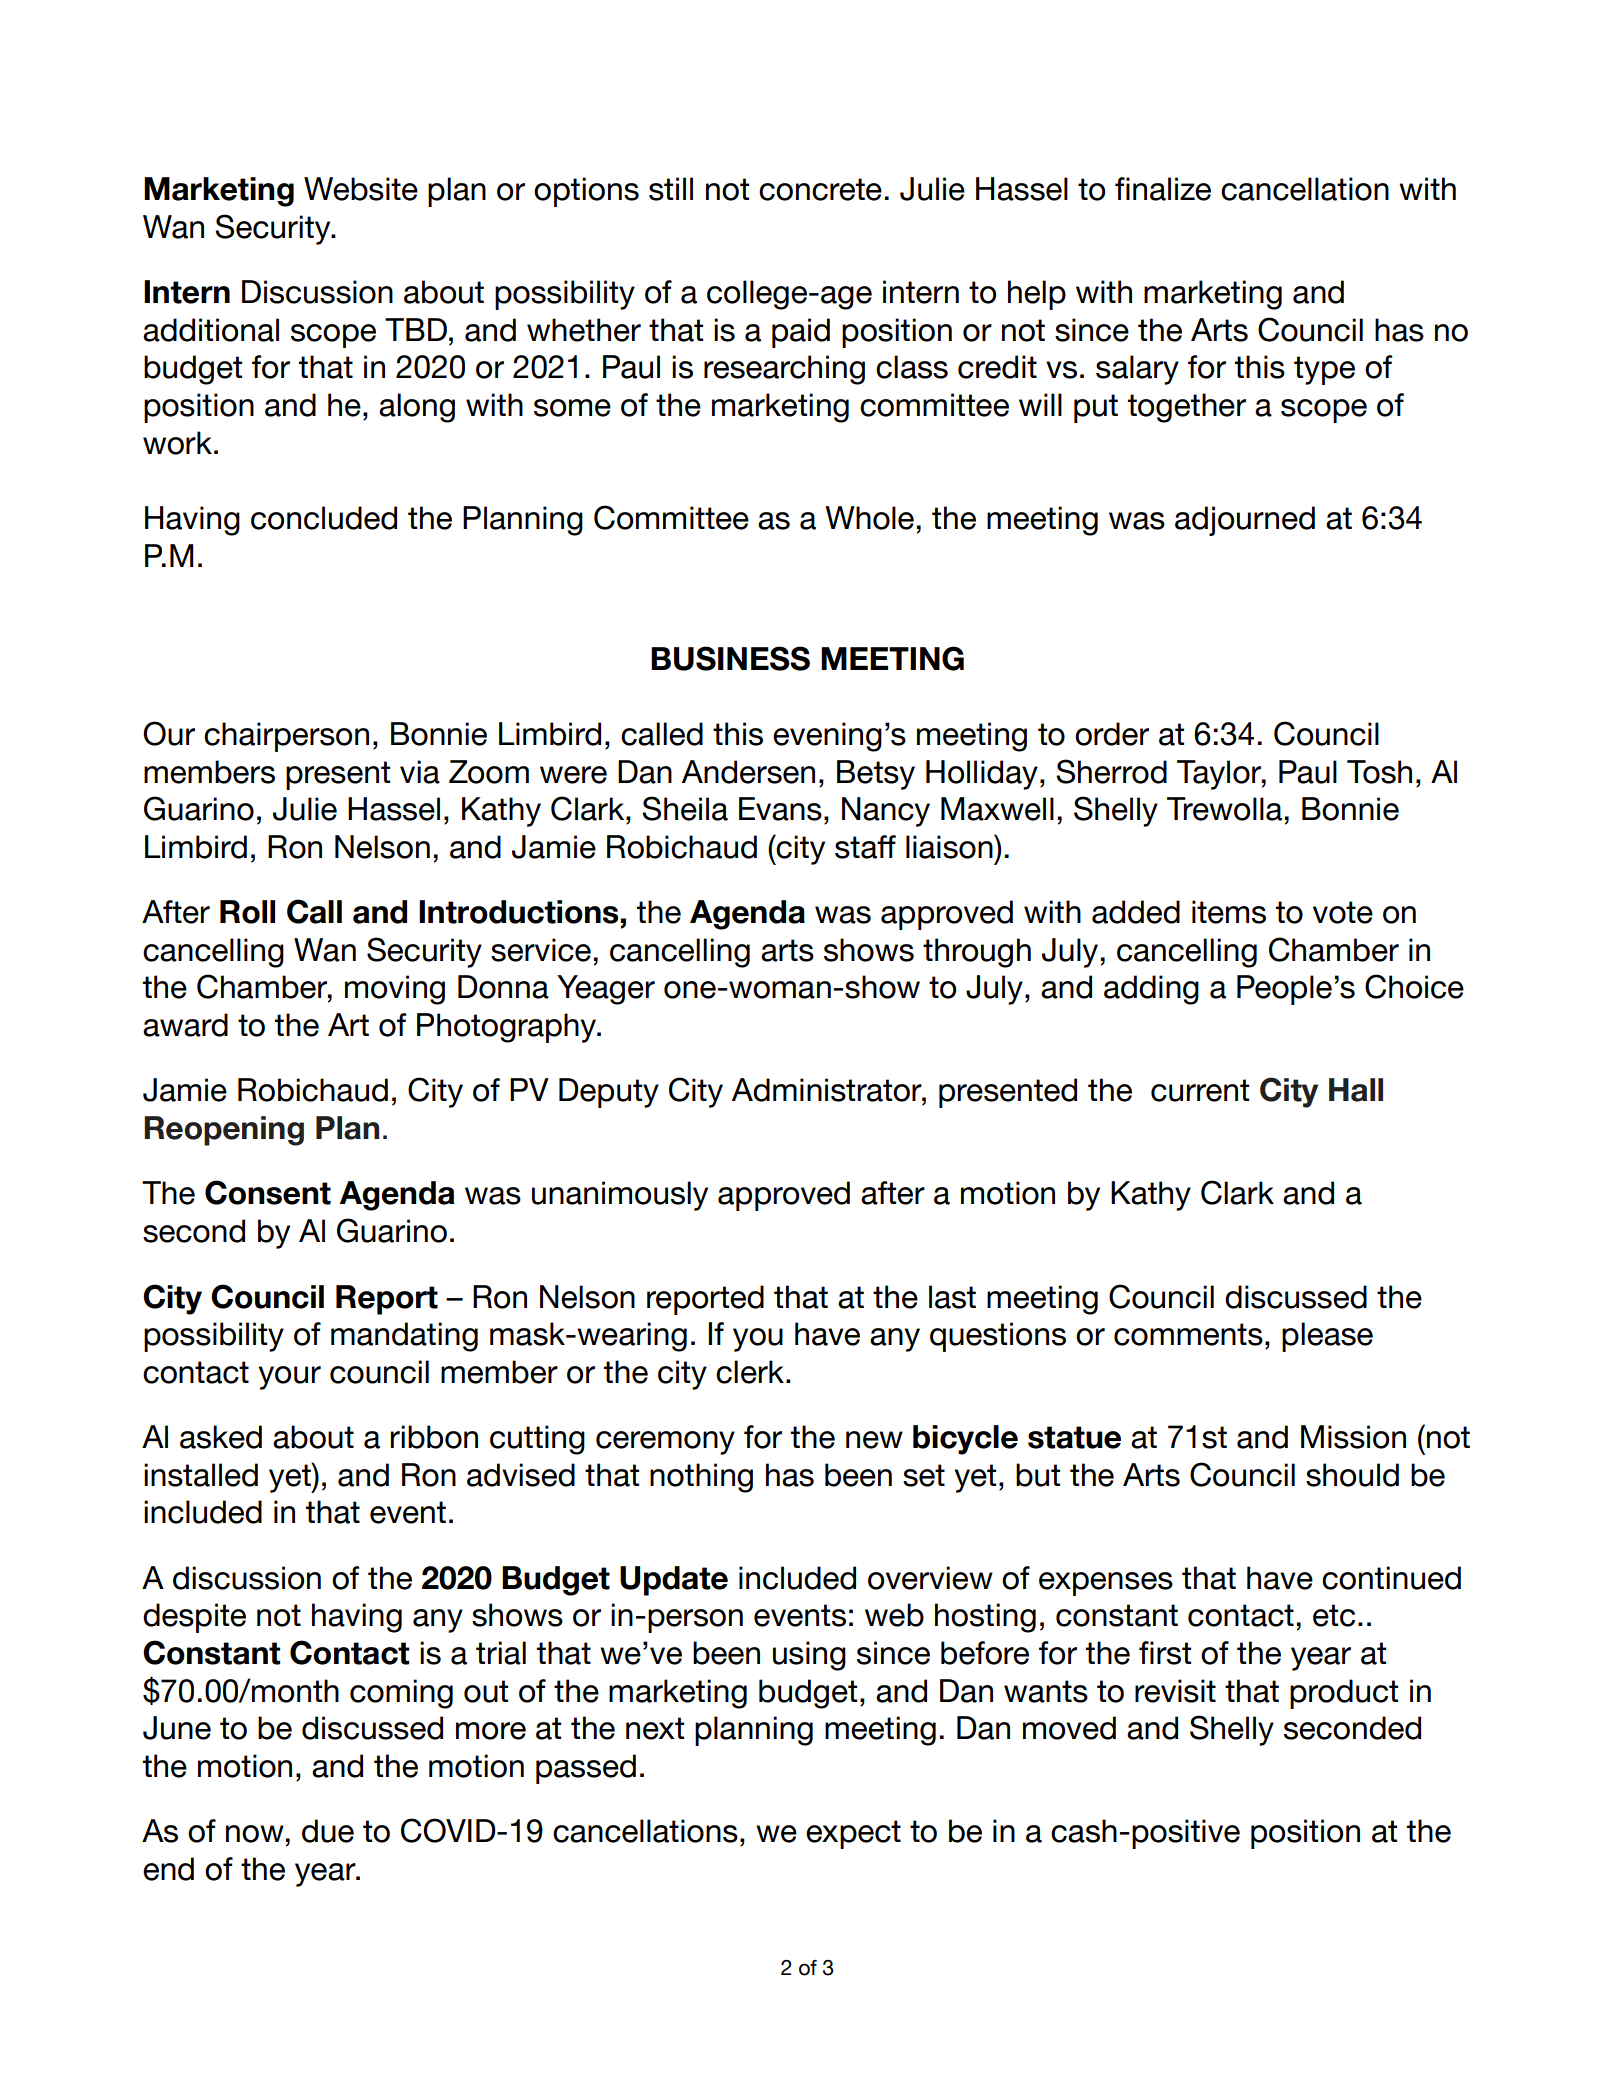 The height and width of the document is (2092, 1617). I want to click on adding, so click(1151, 990).
